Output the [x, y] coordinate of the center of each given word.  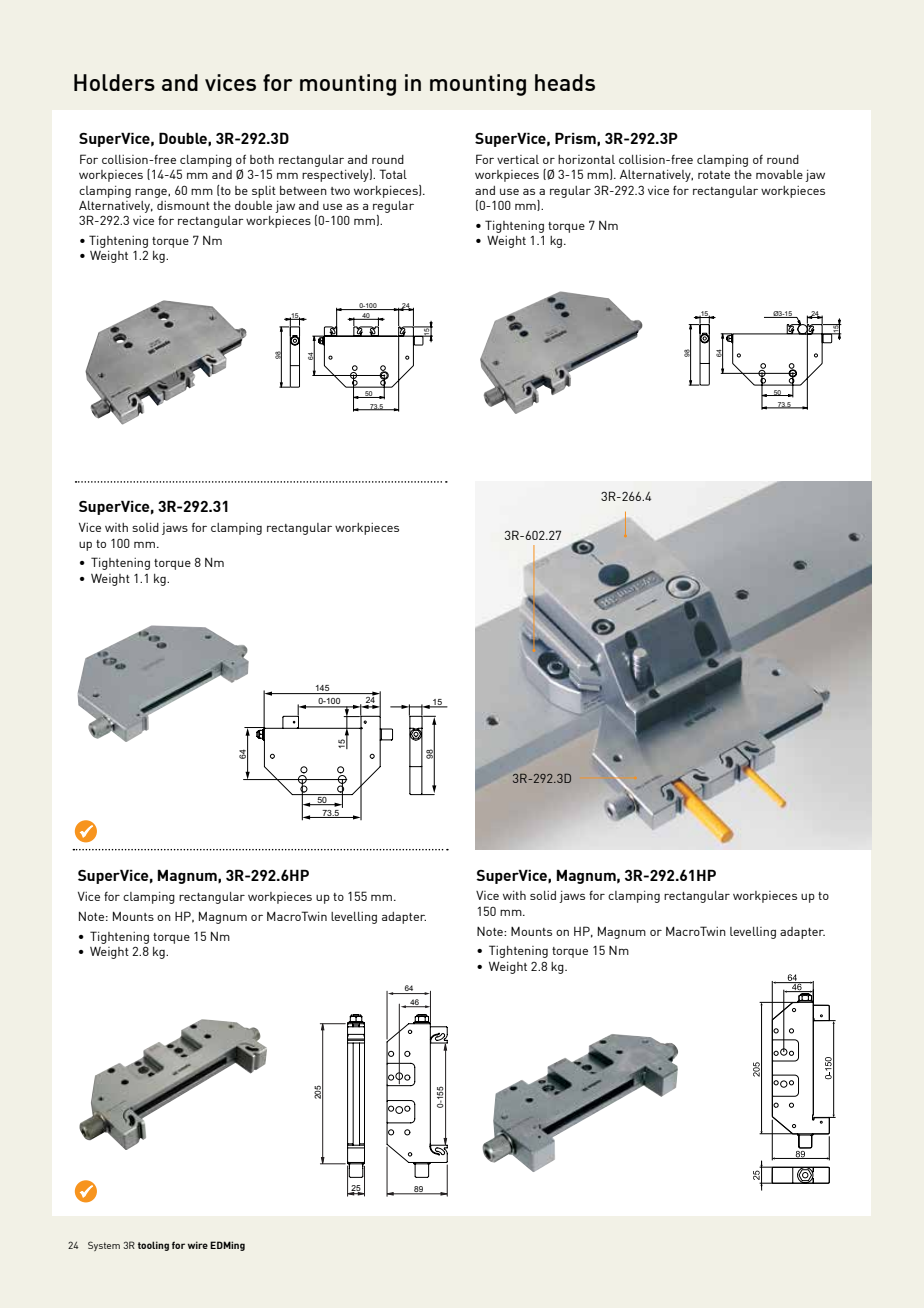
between [303, 190]
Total [393, 174]
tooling [153, 1246]
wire [198, 1245]
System [104, 1246]
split [264, 192]
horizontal [586, 159]
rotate [714, 175]
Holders [114, 82]
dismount [183, 205]
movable [779, 174]
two [340, 191]
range [152, 193]
